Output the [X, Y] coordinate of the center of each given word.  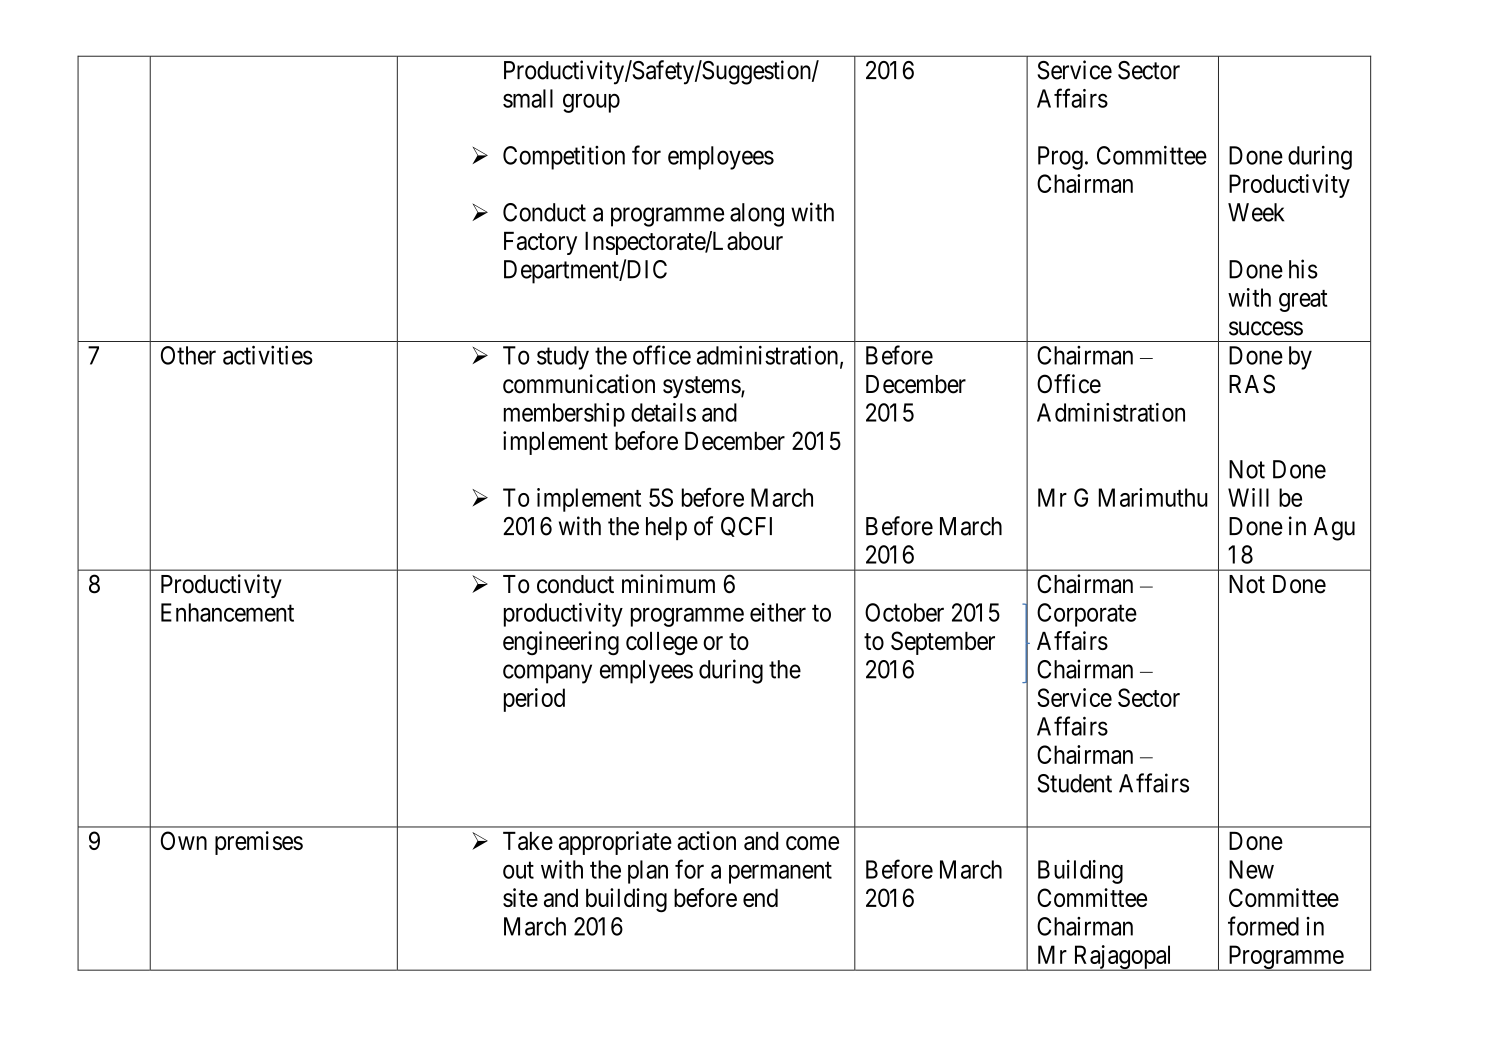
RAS [1252, 384]
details [663, 412]
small [528, 98]
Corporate [1087, 615]
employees [721, 158]
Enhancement [227, 612]
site [520, 897]
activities [268, 355]
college [662, 644]
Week [1256, 212]
